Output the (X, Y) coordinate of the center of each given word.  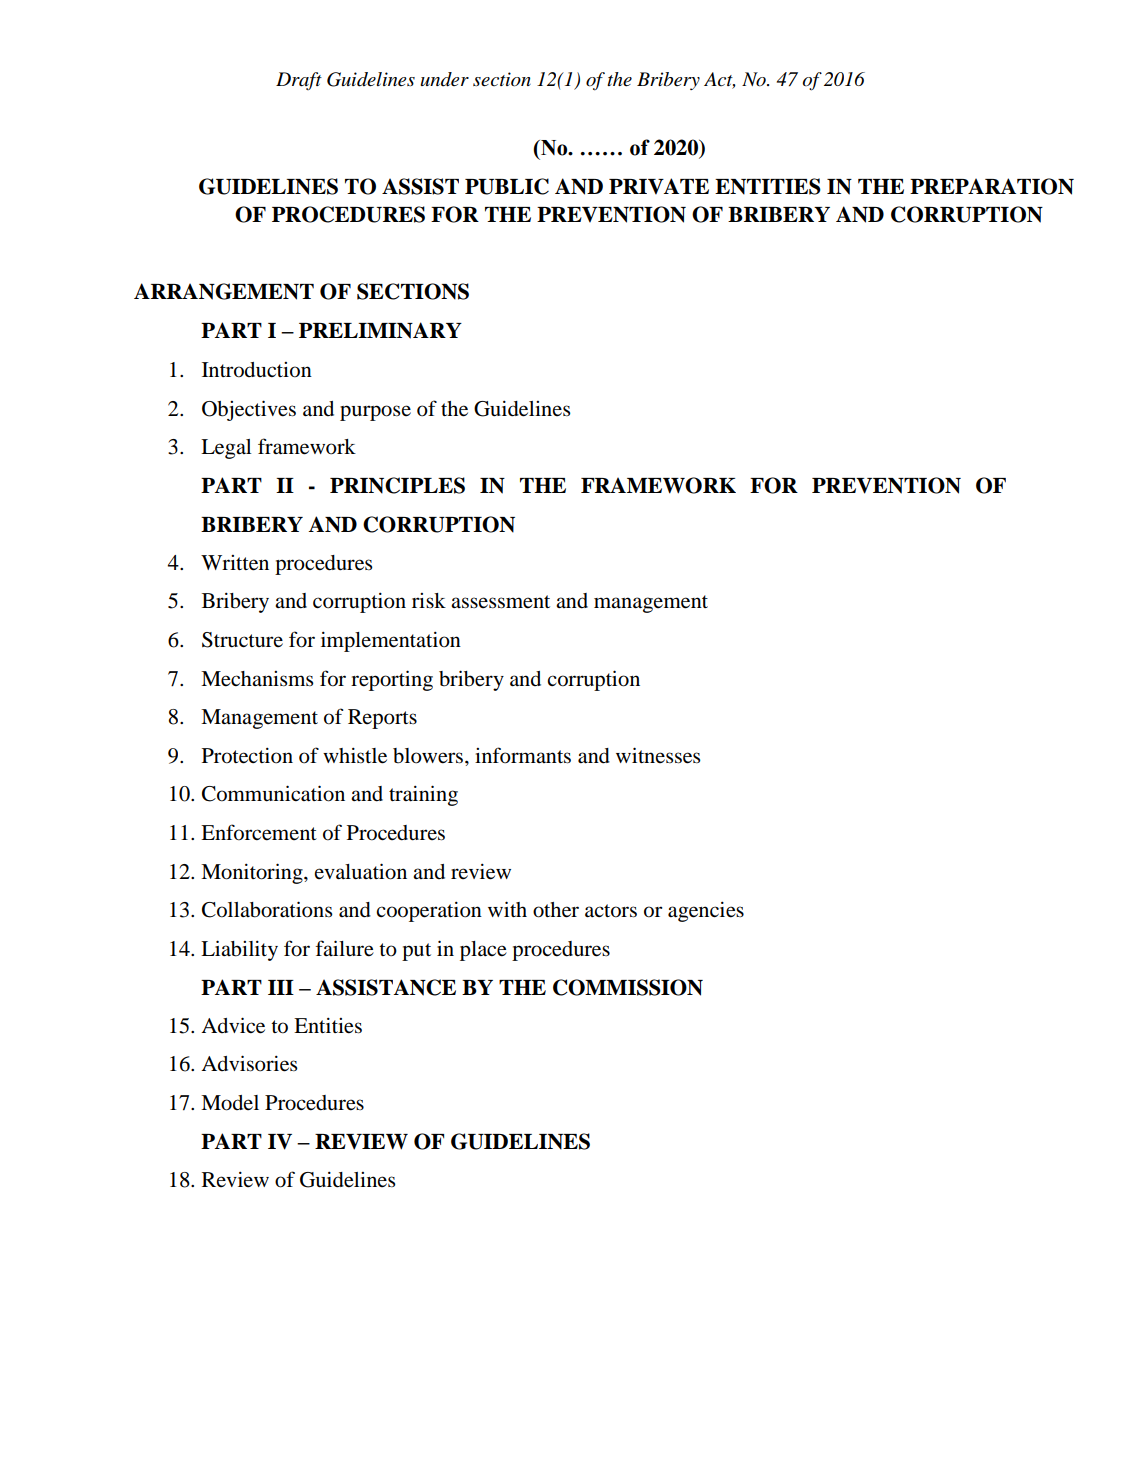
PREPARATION (992, 186)
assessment (500, 602)
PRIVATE (659, 186)
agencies (706, 911)
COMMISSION (628, 987)
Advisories (249, 1063)
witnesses (658, 755)
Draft (299, 81)
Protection (247, 755)
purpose (375, 413)
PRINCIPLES (397, 485)
